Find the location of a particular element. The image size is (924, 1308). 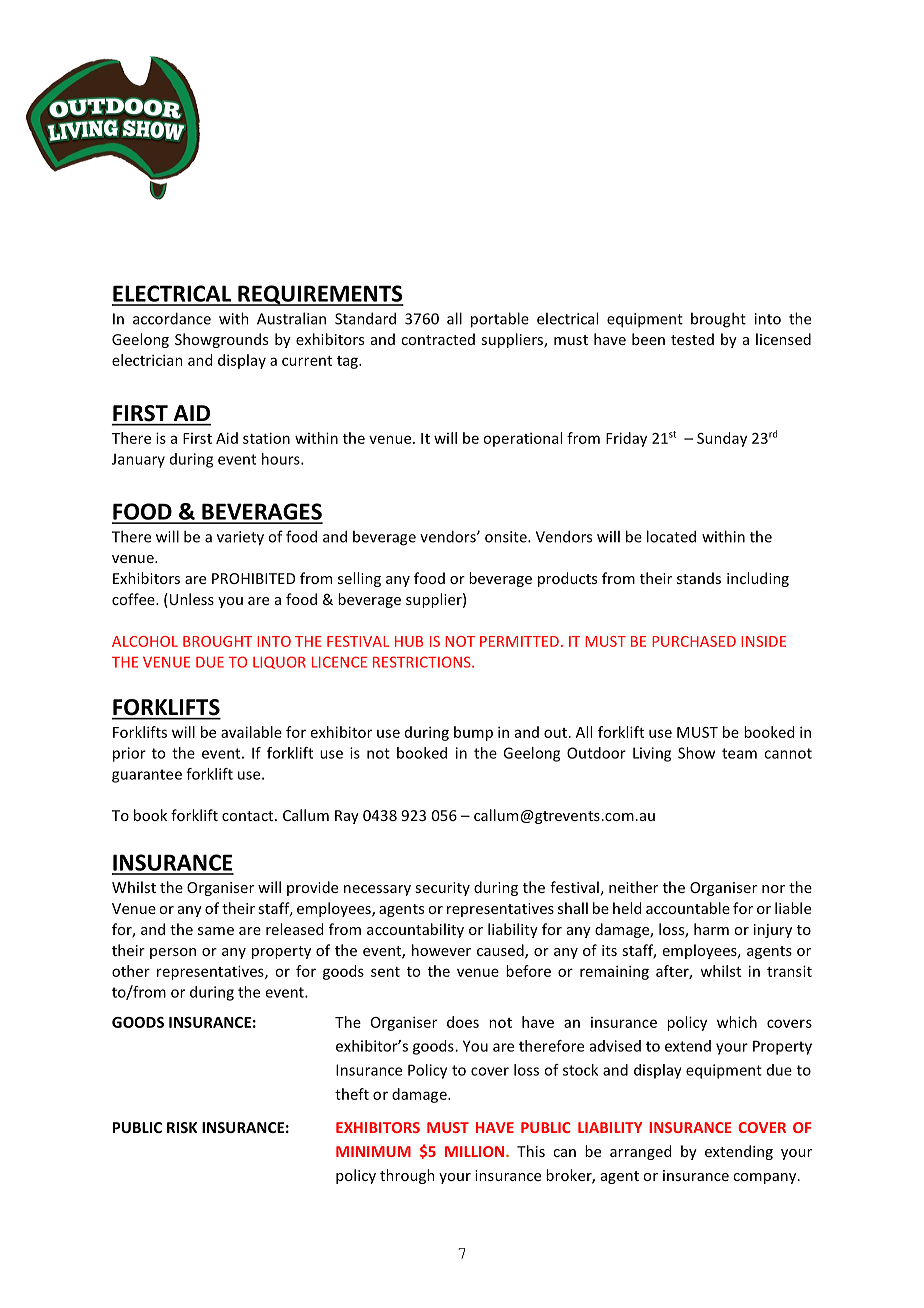

accountable is located at coordinates (688, 908).
